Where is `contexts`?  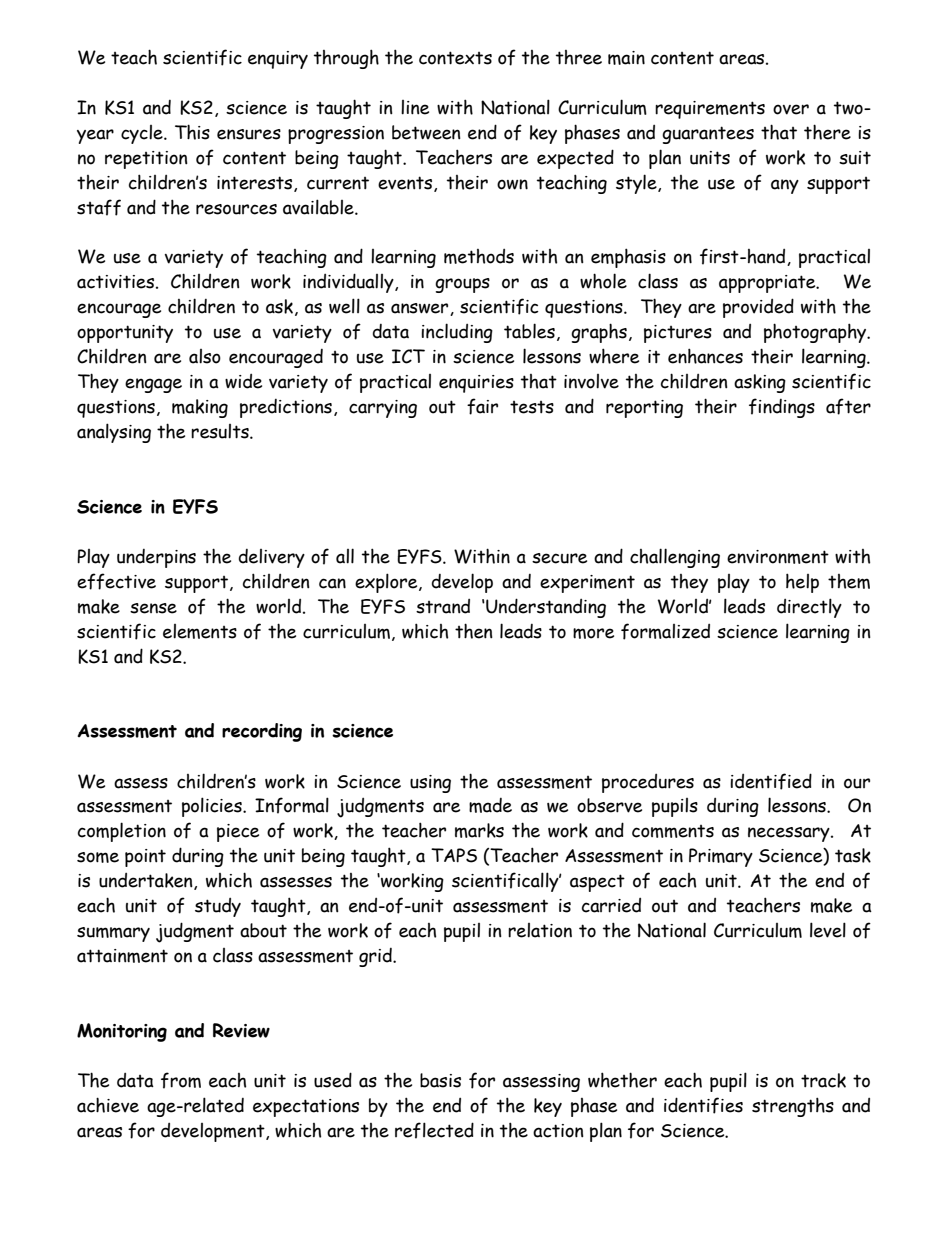
contexts is located at coordinates (455, 58).
